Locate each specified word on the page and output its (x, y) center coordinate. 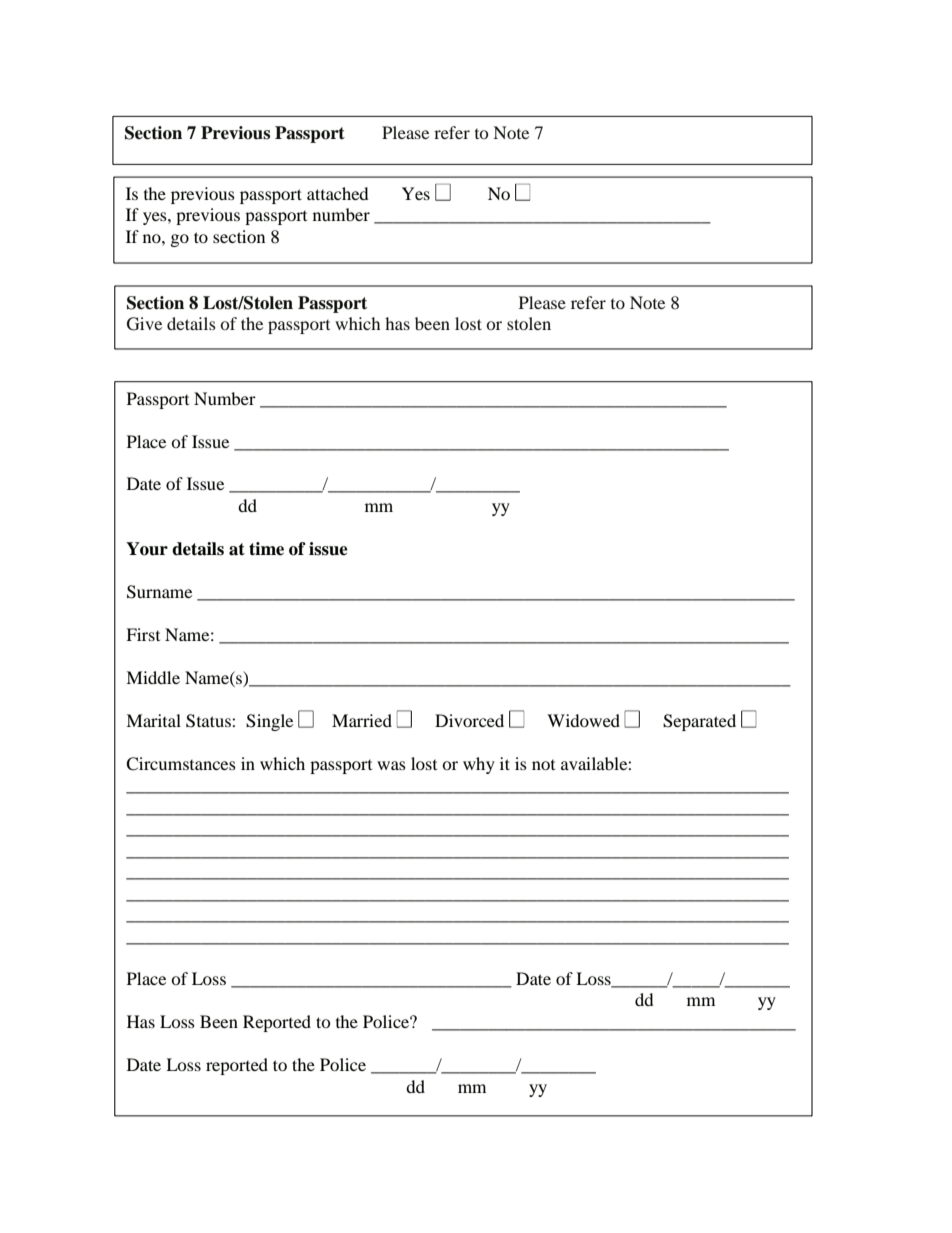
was (391, 765)
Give (144, 324)
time (266, 549)
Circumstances (181, 764)
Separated (699, 722)
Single (269, 722)
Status (209, 721)
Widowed (583, 720)
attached (338, 193)
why (479, 765)
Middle (153, 677)
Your (147, 549)
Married (362, 720)
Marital (153, 720)
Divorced (469, 720)
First (143, 634)
